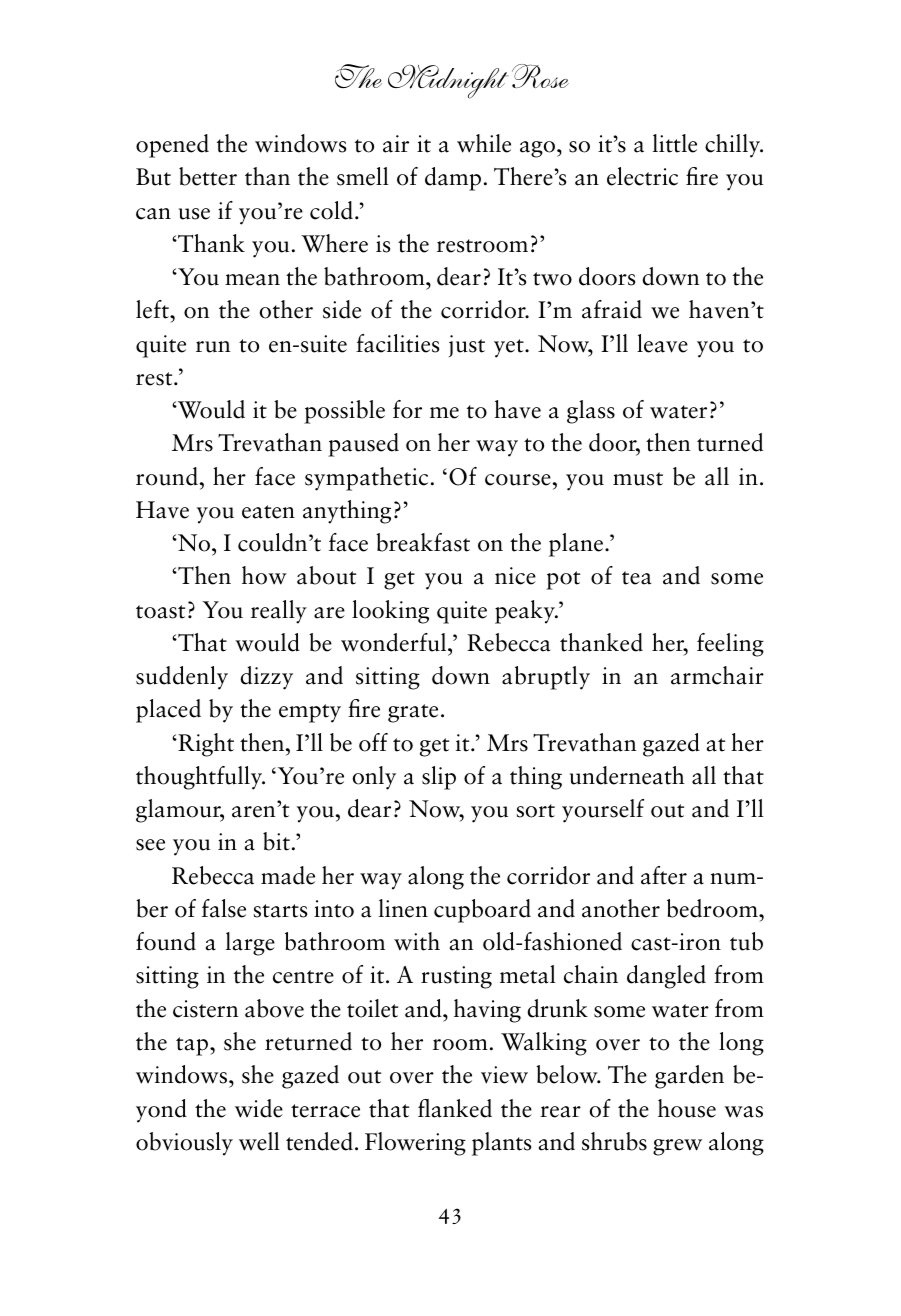 This screenshot has height=1316, width=901. What do you see at coordinates (395, 642) in the screenshot?
I see `wonderful` at bounding box center [395, 642].
